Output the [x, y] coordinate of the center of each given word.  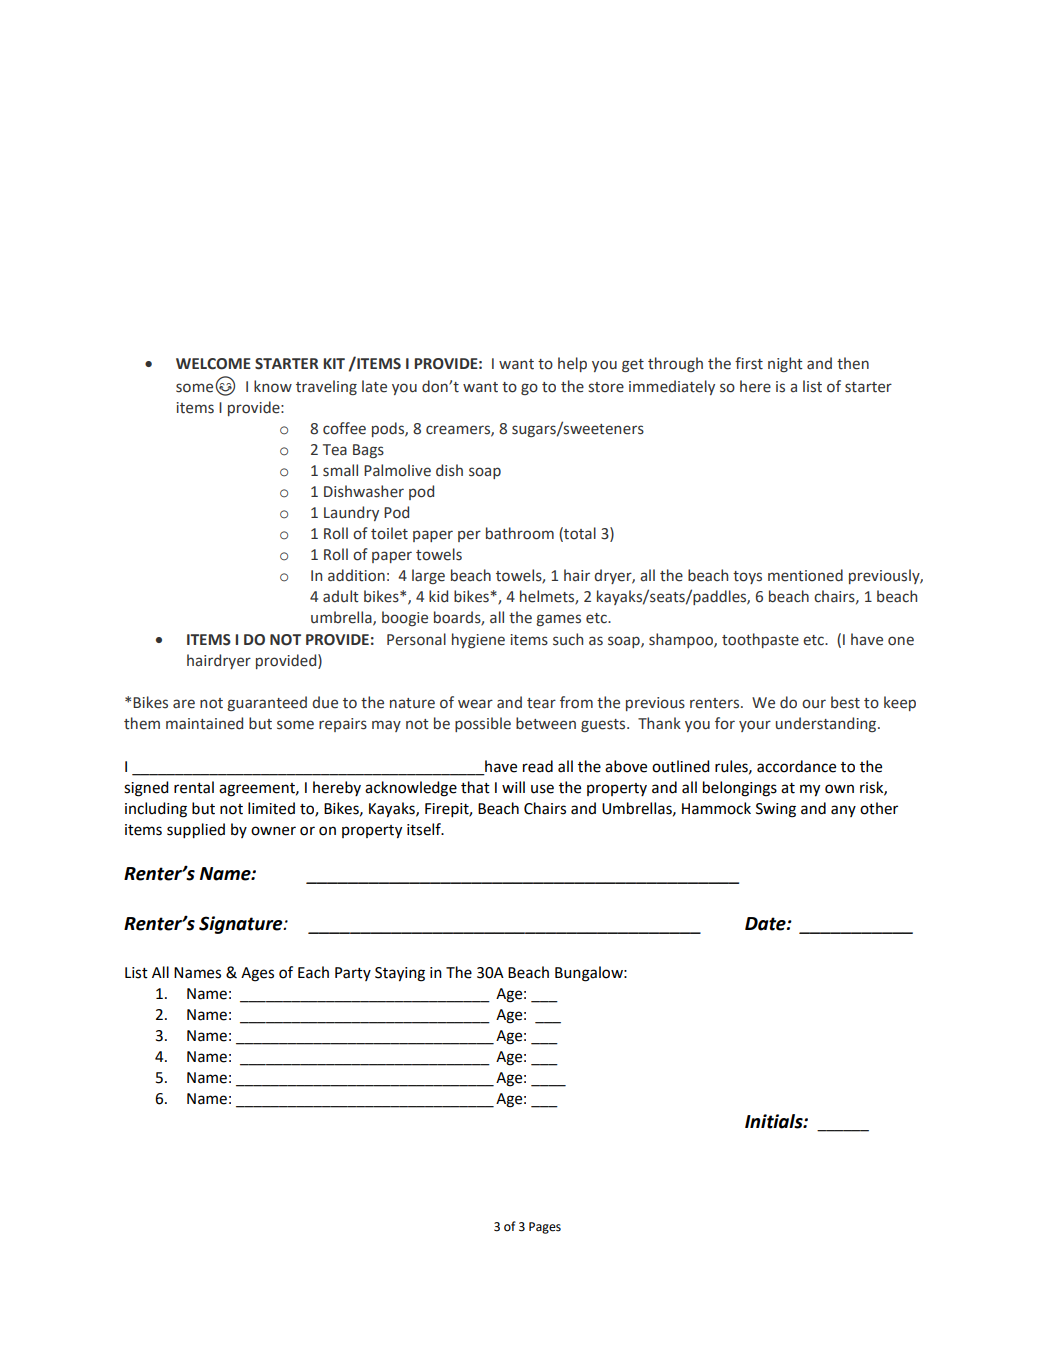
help [572, 364]
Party [353, 974]
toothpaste [760, 640]
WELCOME [213, 364]
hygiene [478, 640]
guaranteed [267, 703]
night [785, 364]
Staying [400, 974]
